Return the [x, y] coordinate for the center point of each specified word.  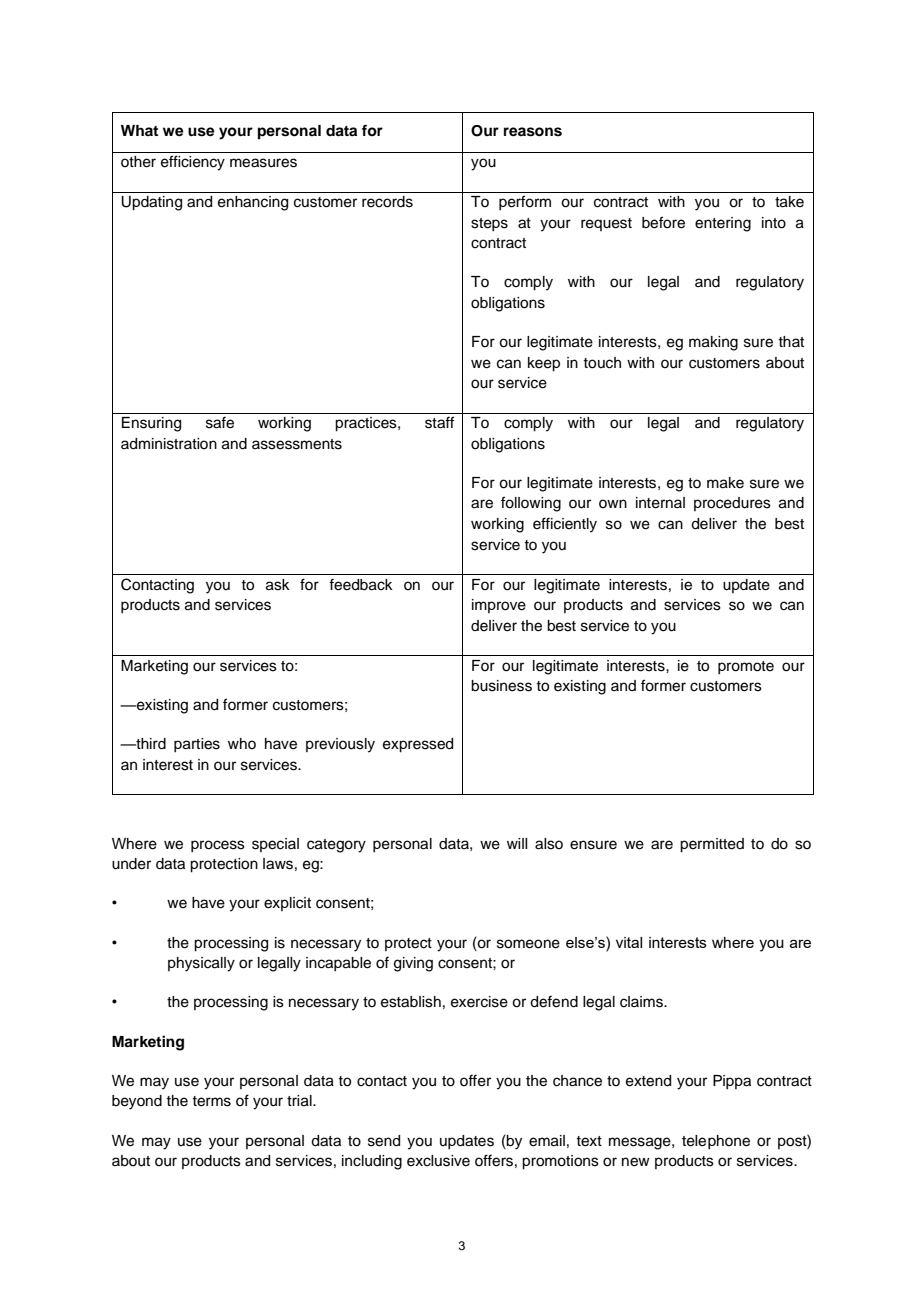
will [517, 843]
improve [499, 606]
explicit [287, 904]
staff [439, 422]
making [713, 343]
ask [278, 585]
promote [746, 667]
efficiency [193, 163]
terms [211, 1101]
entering [723, 224]
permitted [712, 845]
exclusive [438, 1161]
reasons [533, 132]
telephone [716, 1142]
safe [220, 422]
